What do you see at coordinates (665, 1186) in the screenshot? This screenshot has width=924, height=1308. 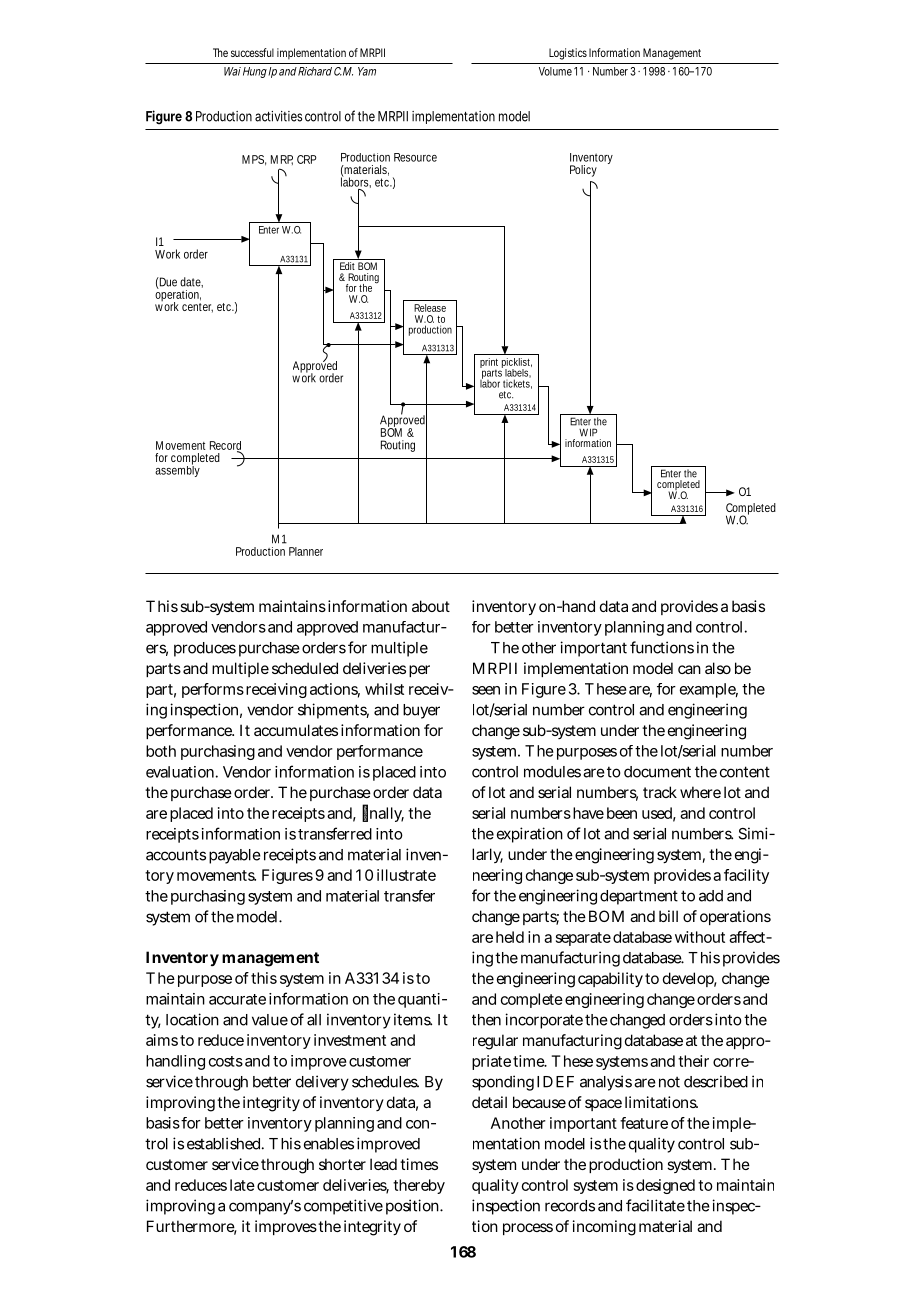 I see `designed` at bounding box center [665, 1186].
